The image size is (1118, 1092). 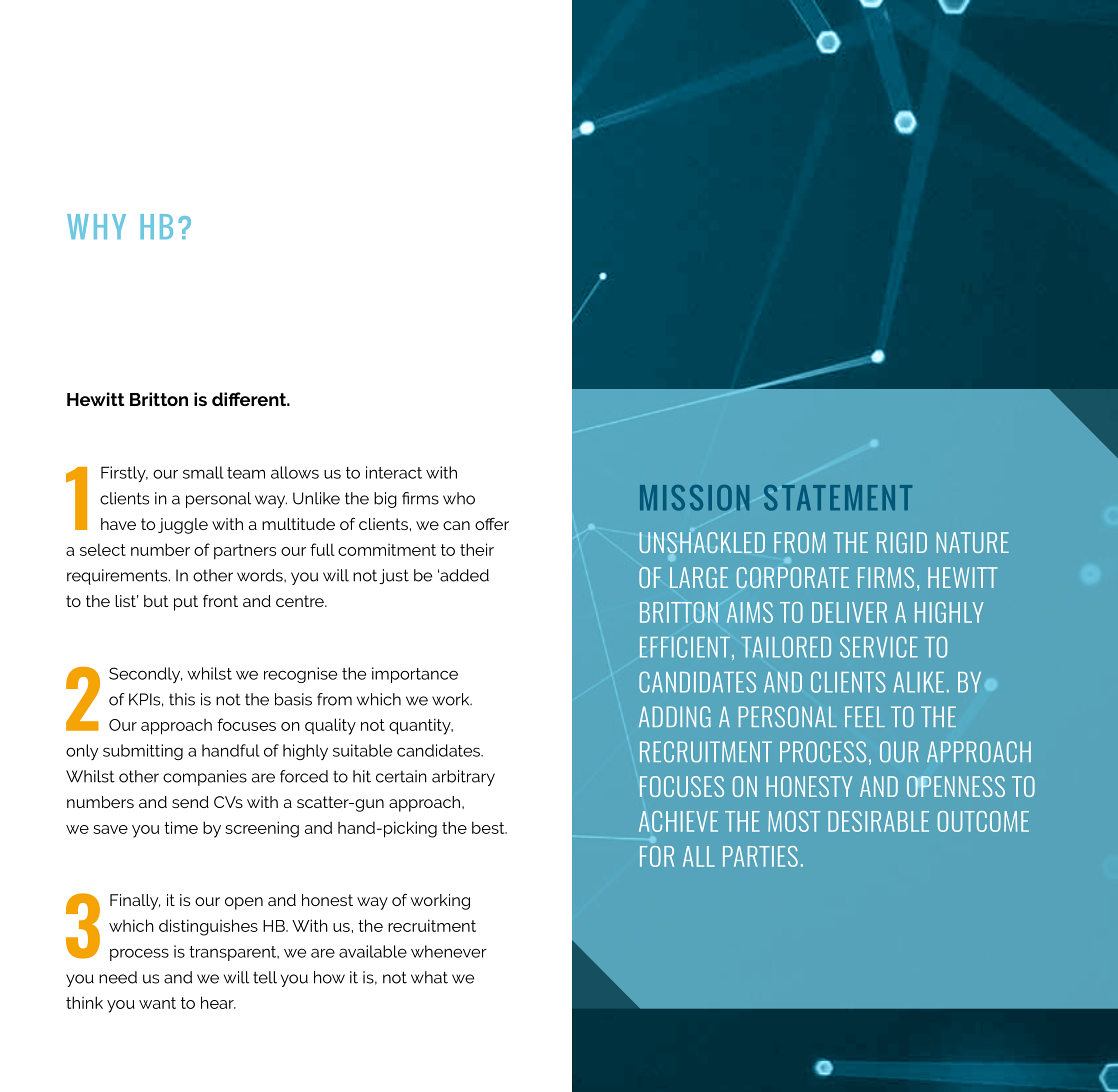 I want to click on STATEMENT, so click(x=838, y=498).
